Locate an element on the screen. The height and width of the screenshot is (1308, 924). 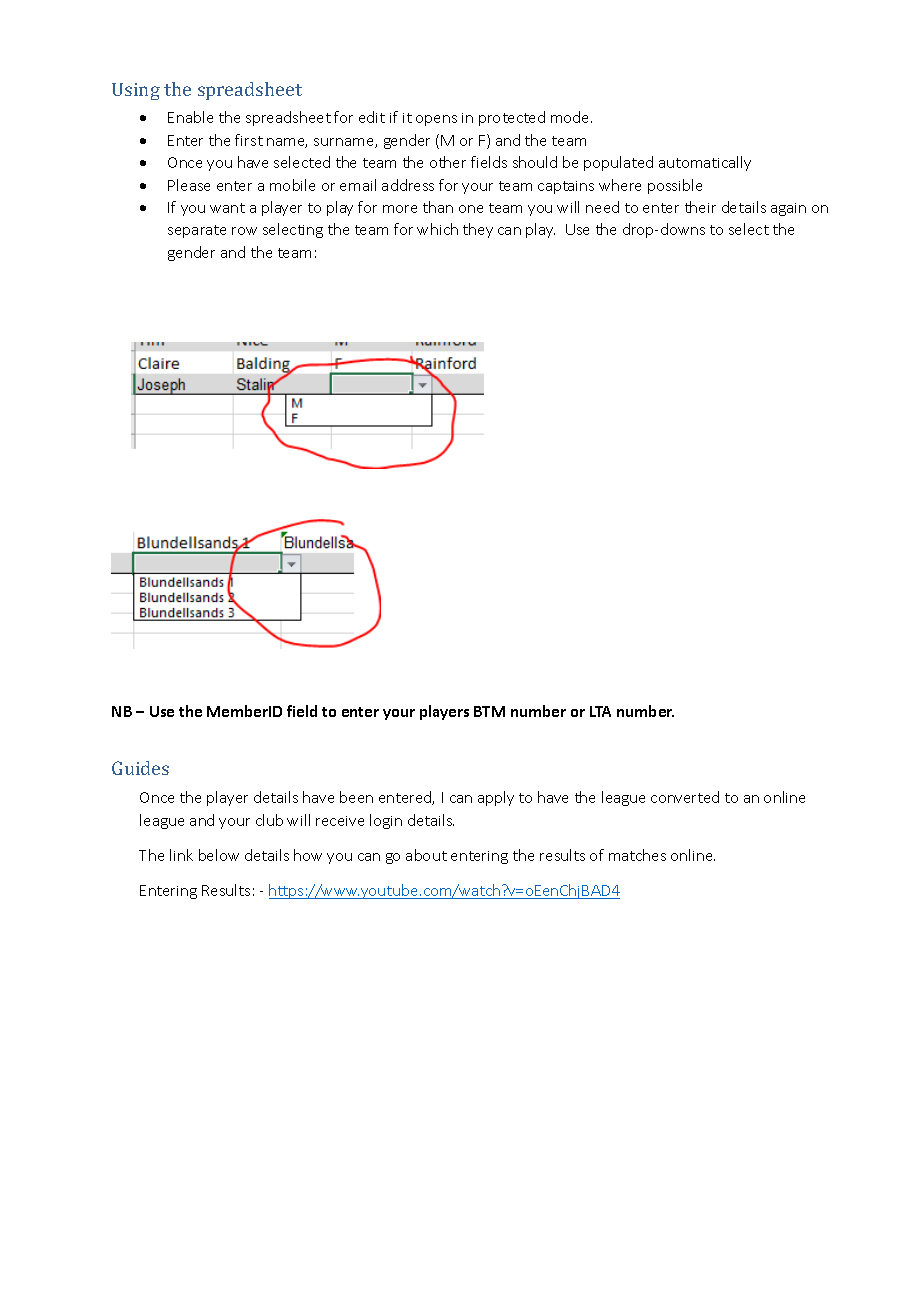
row is located at coordinates (244, 231).
